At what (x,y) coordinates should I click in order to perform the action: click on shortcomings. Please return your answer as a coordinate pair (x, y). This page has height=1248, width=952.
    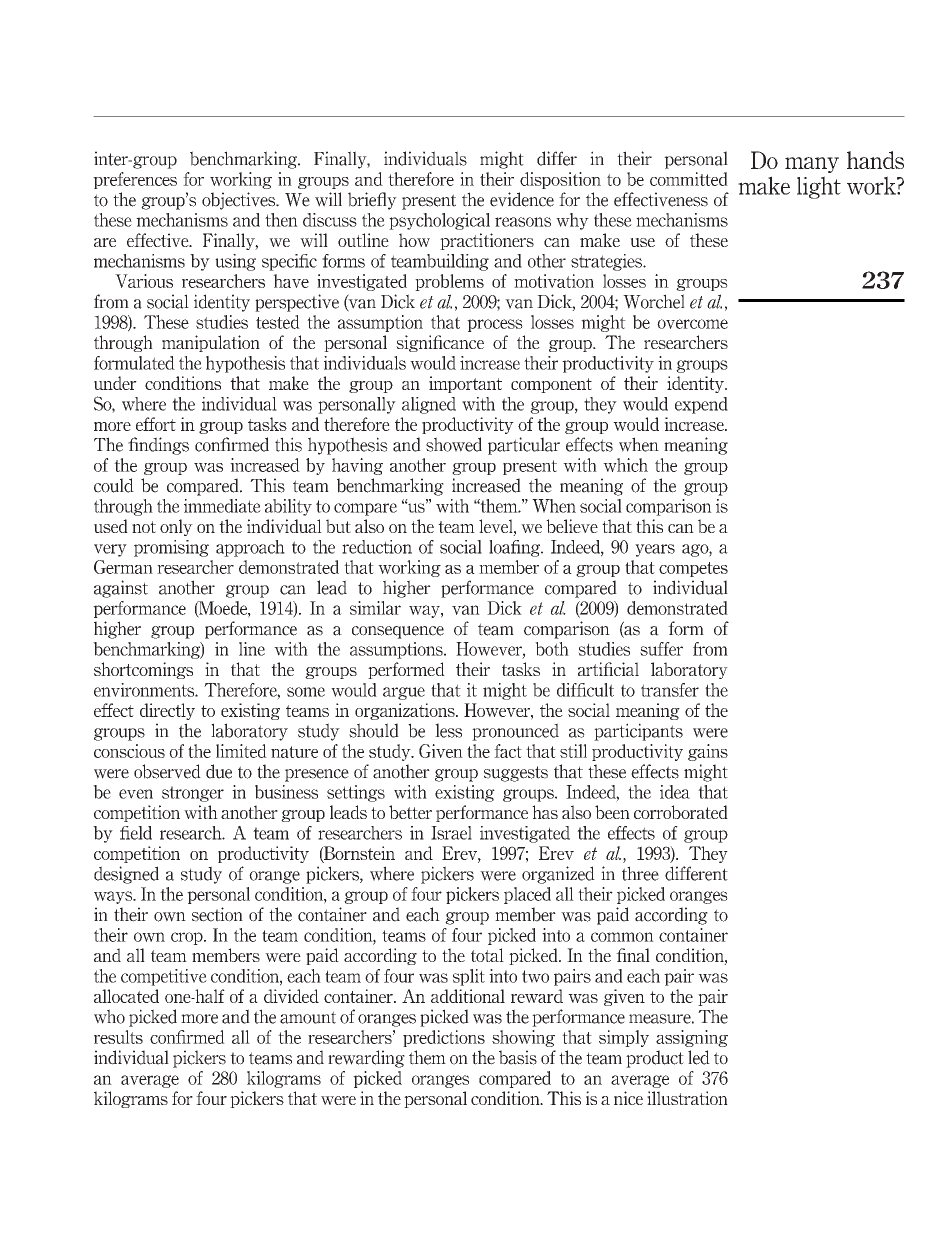
    Looking at the image, I should click on (143, 670).
